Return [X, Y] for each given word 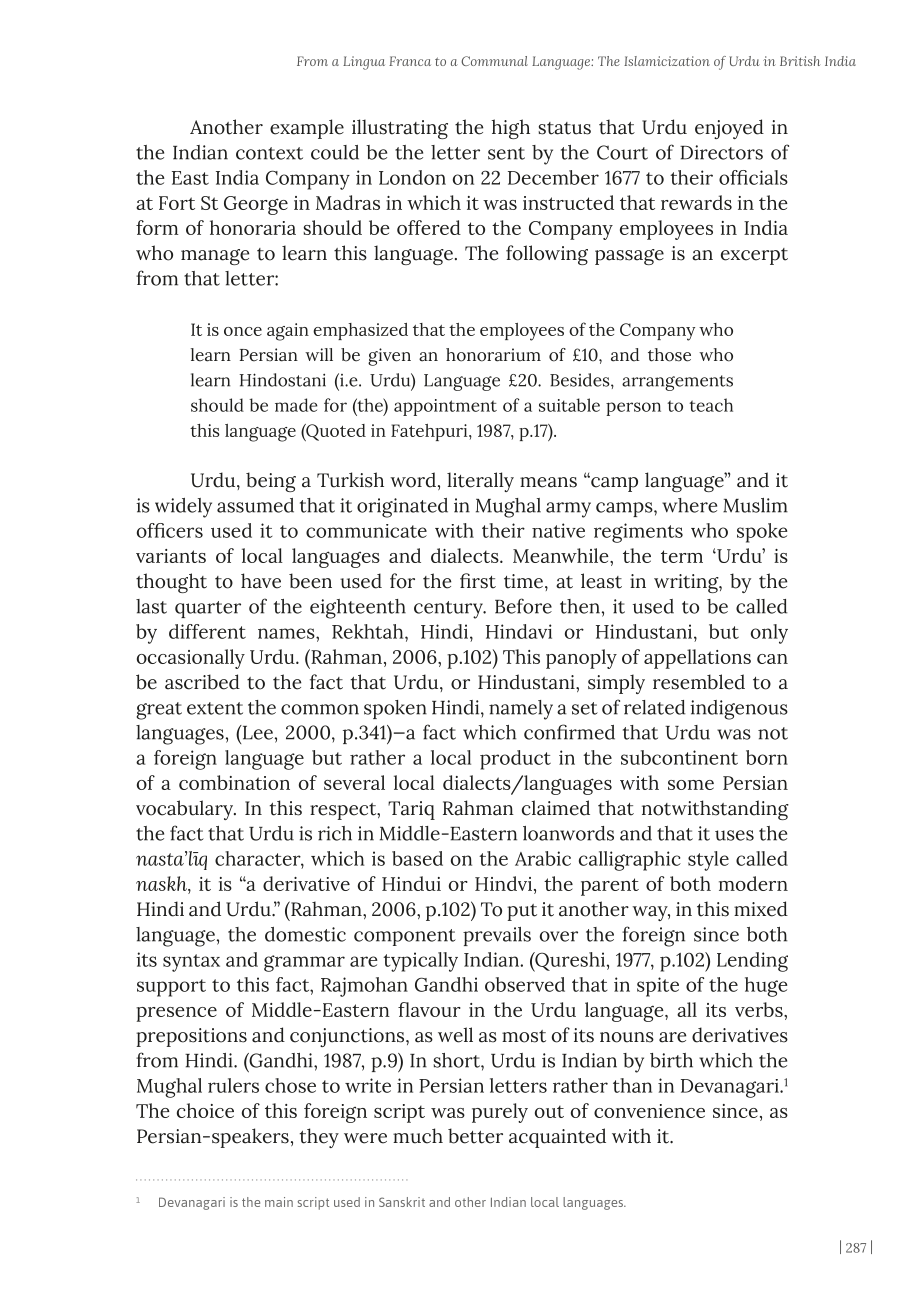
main [279, 1202]
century [449, 610]
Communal [494, 61]
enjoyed [729, 129]
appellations [697, 659]
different [207, 631]
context [269, 153]
